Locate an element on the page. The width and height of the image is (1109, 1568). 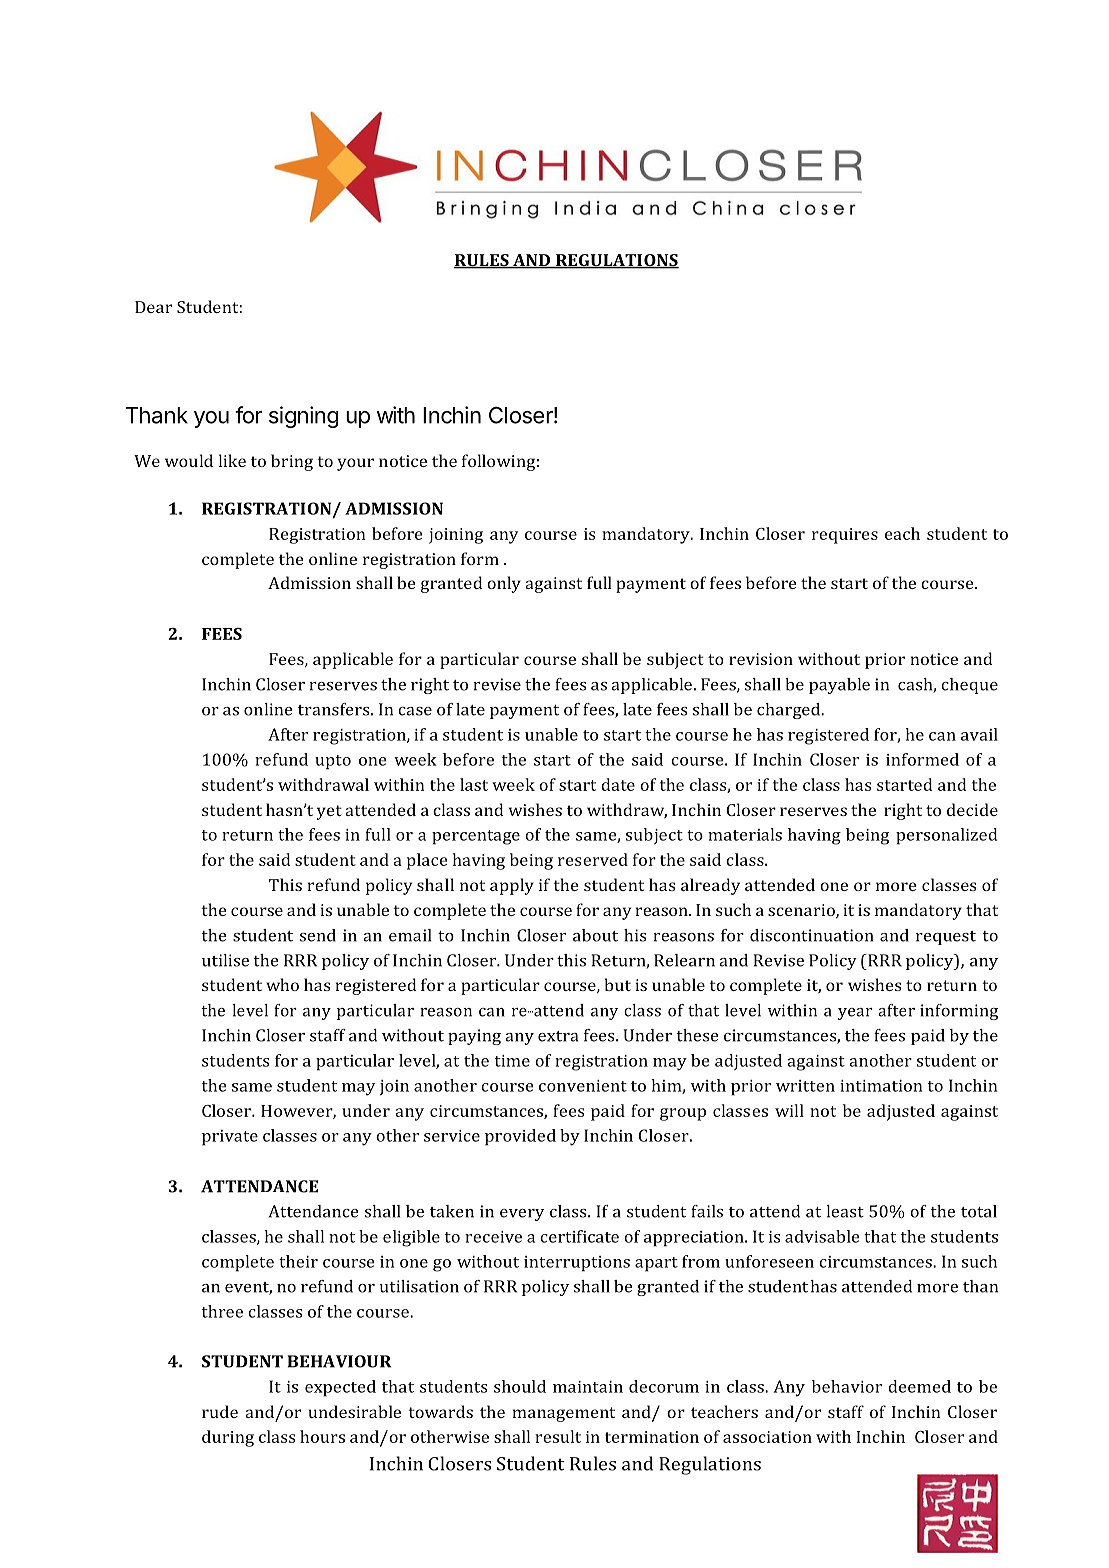
requires is located at coordinates (845, 536).
